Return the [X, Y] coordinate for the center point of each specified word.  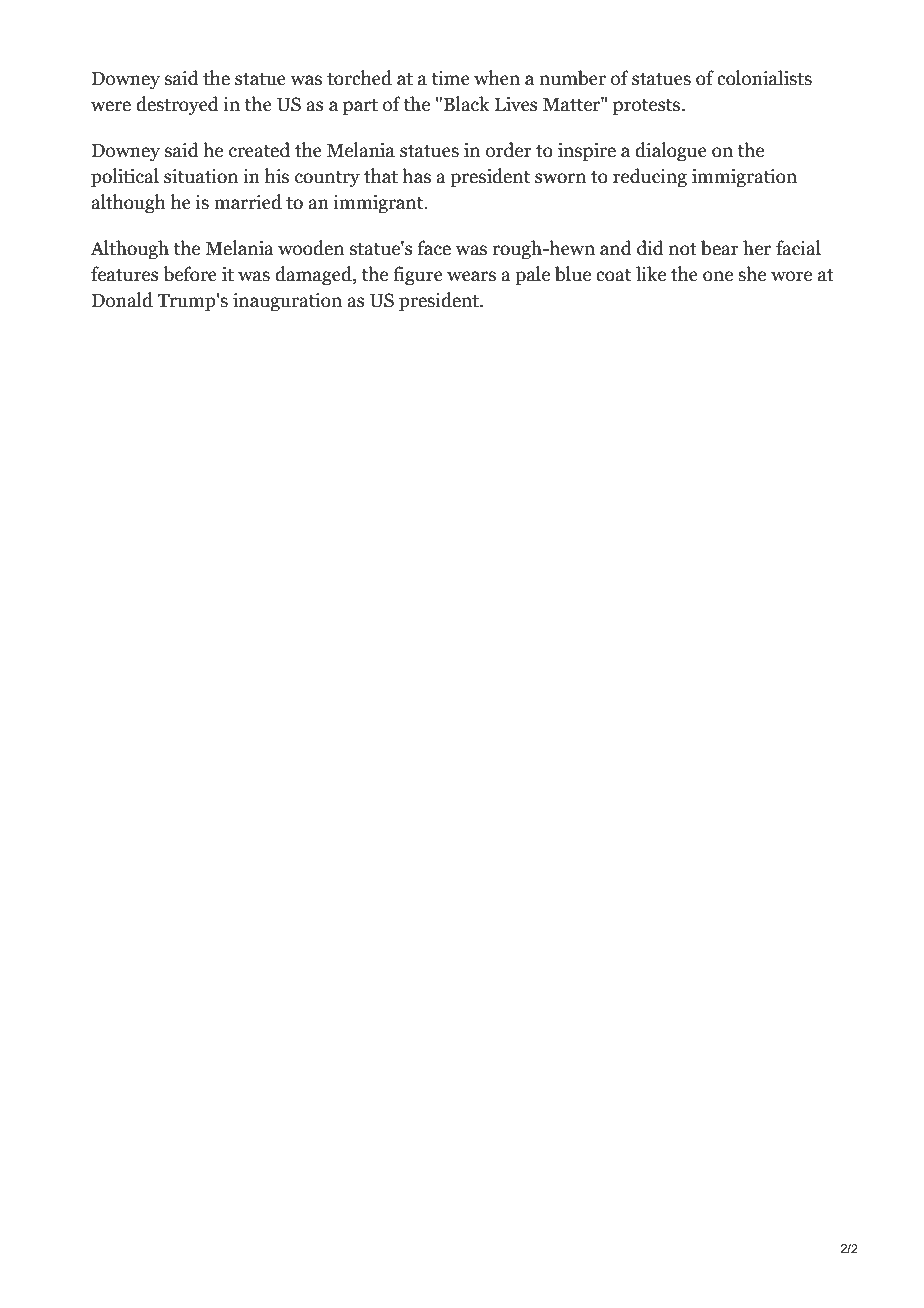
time [450, 78]
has [416, 176]
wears [471, 276]
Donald [122, 300]
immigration [744, 178]
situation [201, 176]
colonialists [764, 78]
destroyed [177, 105]
